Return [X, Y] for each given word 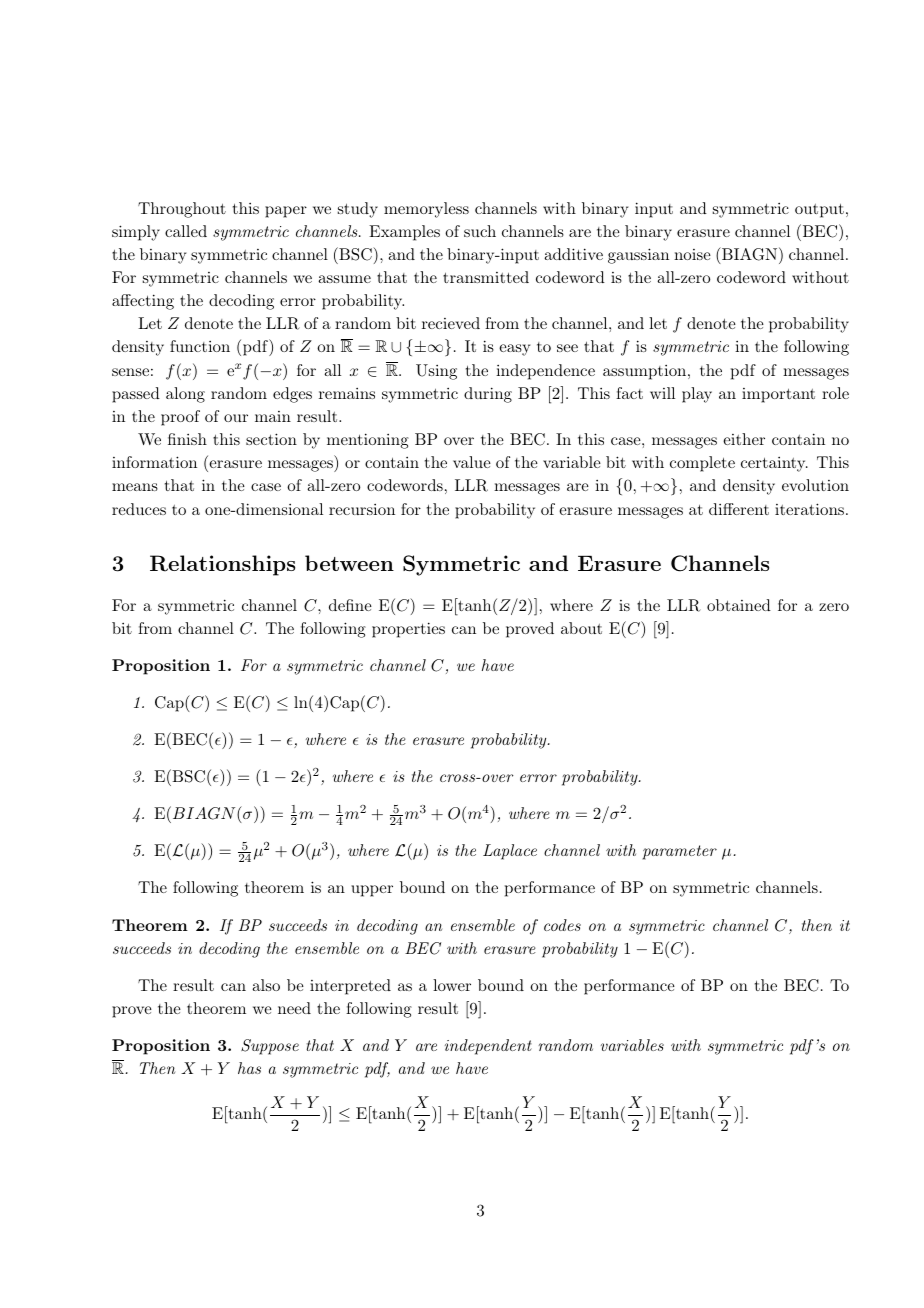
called [186, 231]
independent [488, 1047]
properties [408, 630]
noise [692, 254]
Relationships [222, 565]
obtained [739, 605]
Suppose [270, 1047]
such [480, 231]
